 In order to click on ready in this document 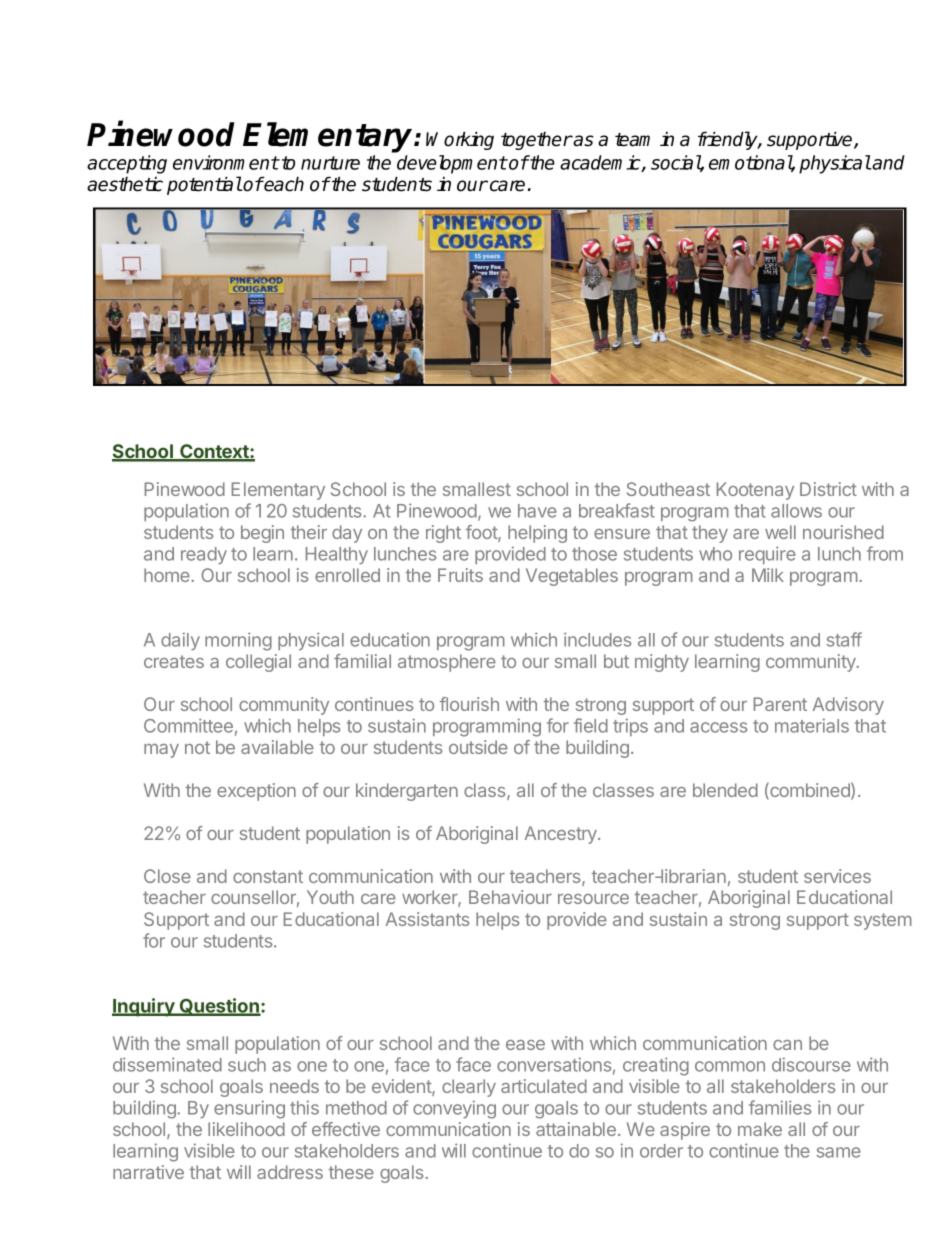, I will do `click(204, 555)`.
